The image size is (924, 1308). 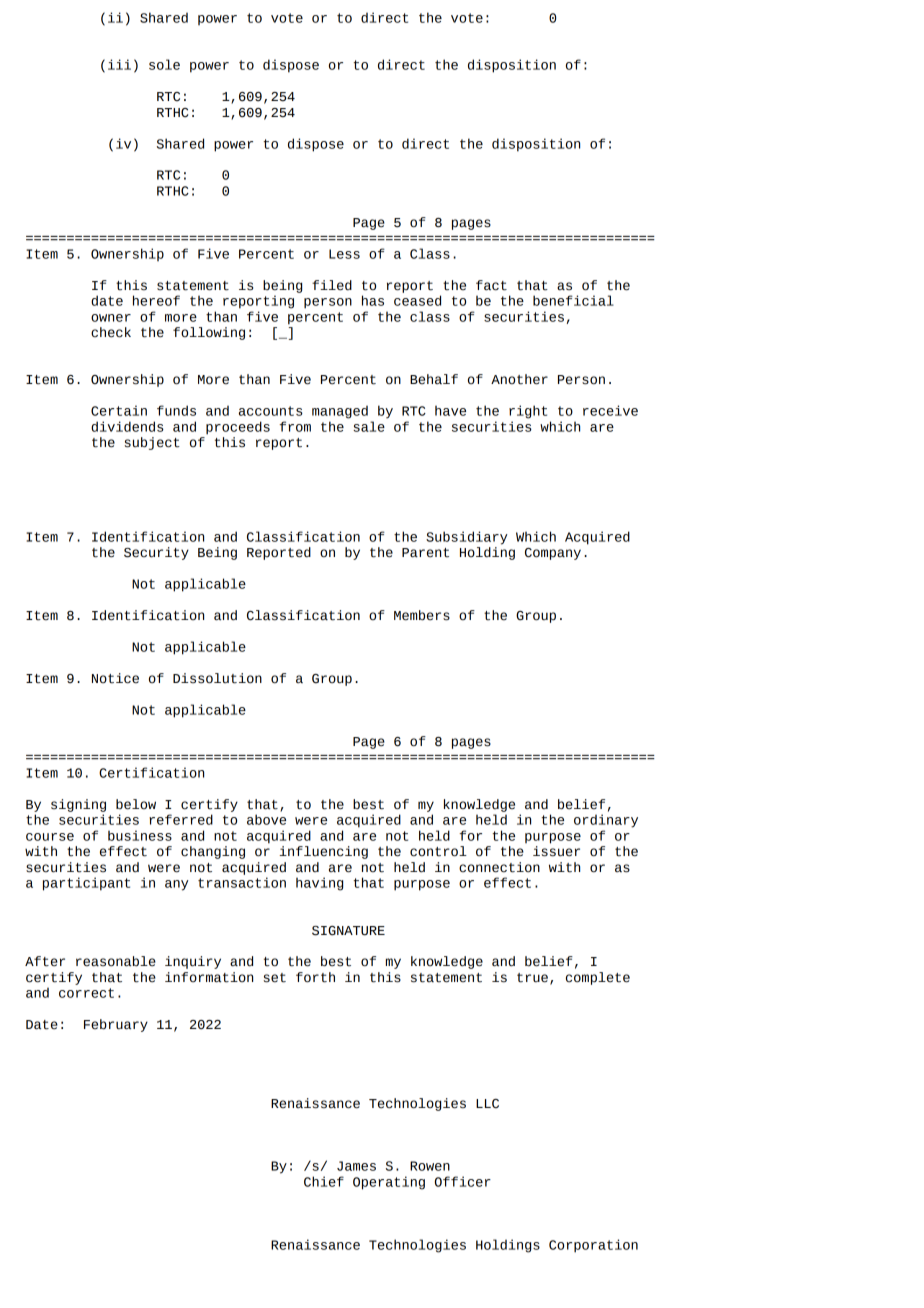 I want to click on February, so click(x=116, y=1025).
